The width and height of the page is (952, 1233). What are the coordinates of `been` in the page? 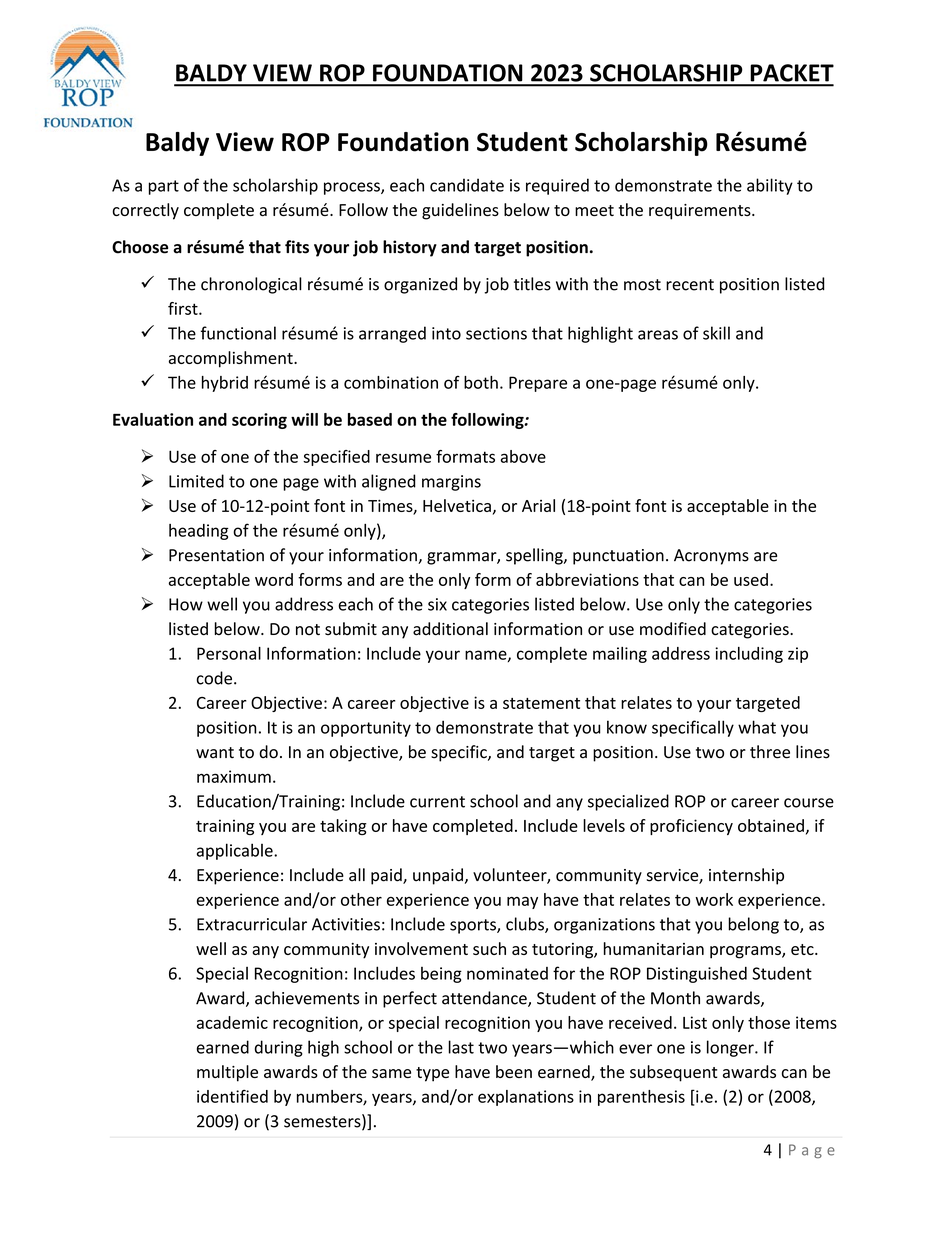 It's located at (514, 1071).
